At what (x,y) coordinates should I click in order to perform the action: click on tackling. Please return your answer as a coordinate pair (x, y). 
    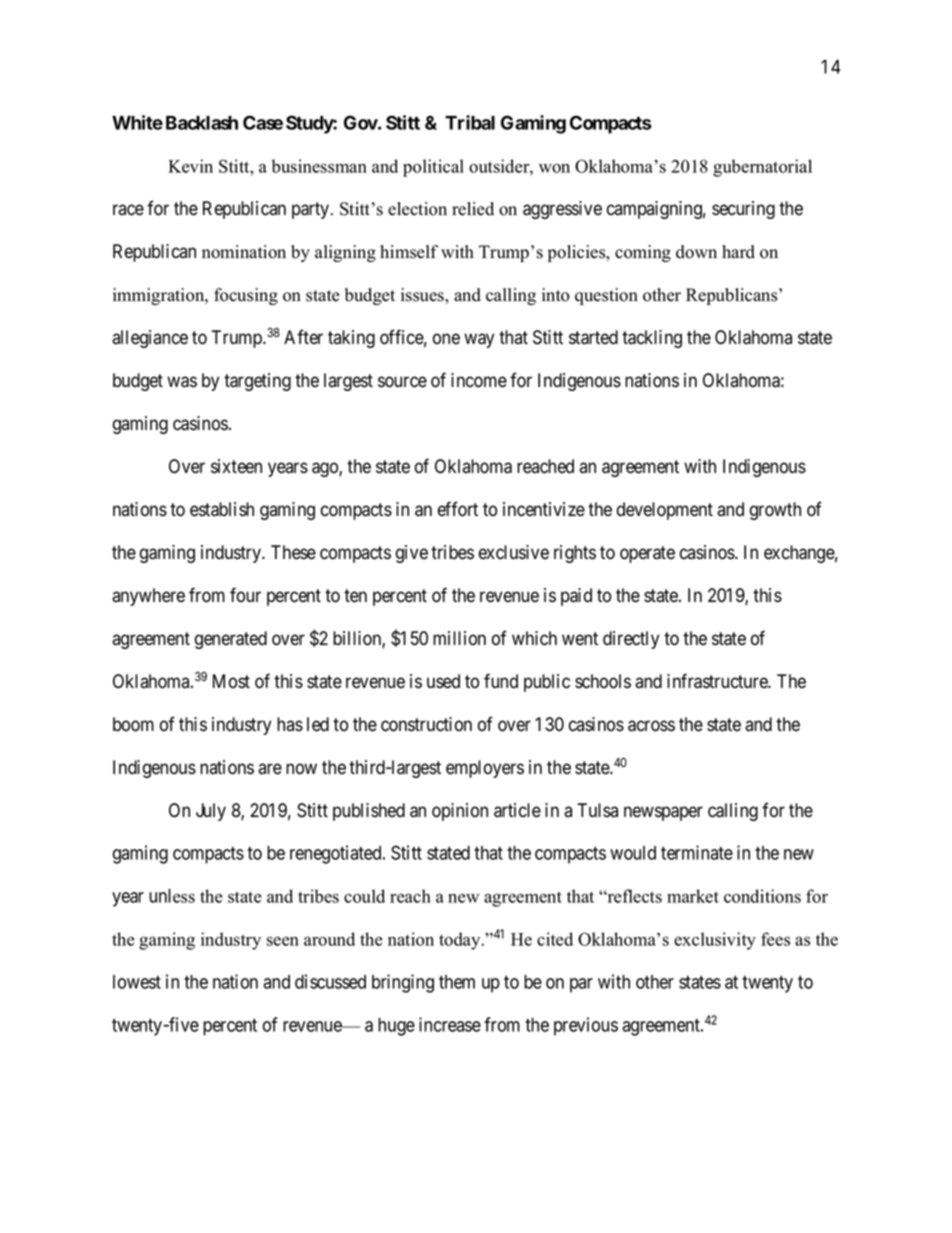
    Looking at the image, I should click on (652, 339).
